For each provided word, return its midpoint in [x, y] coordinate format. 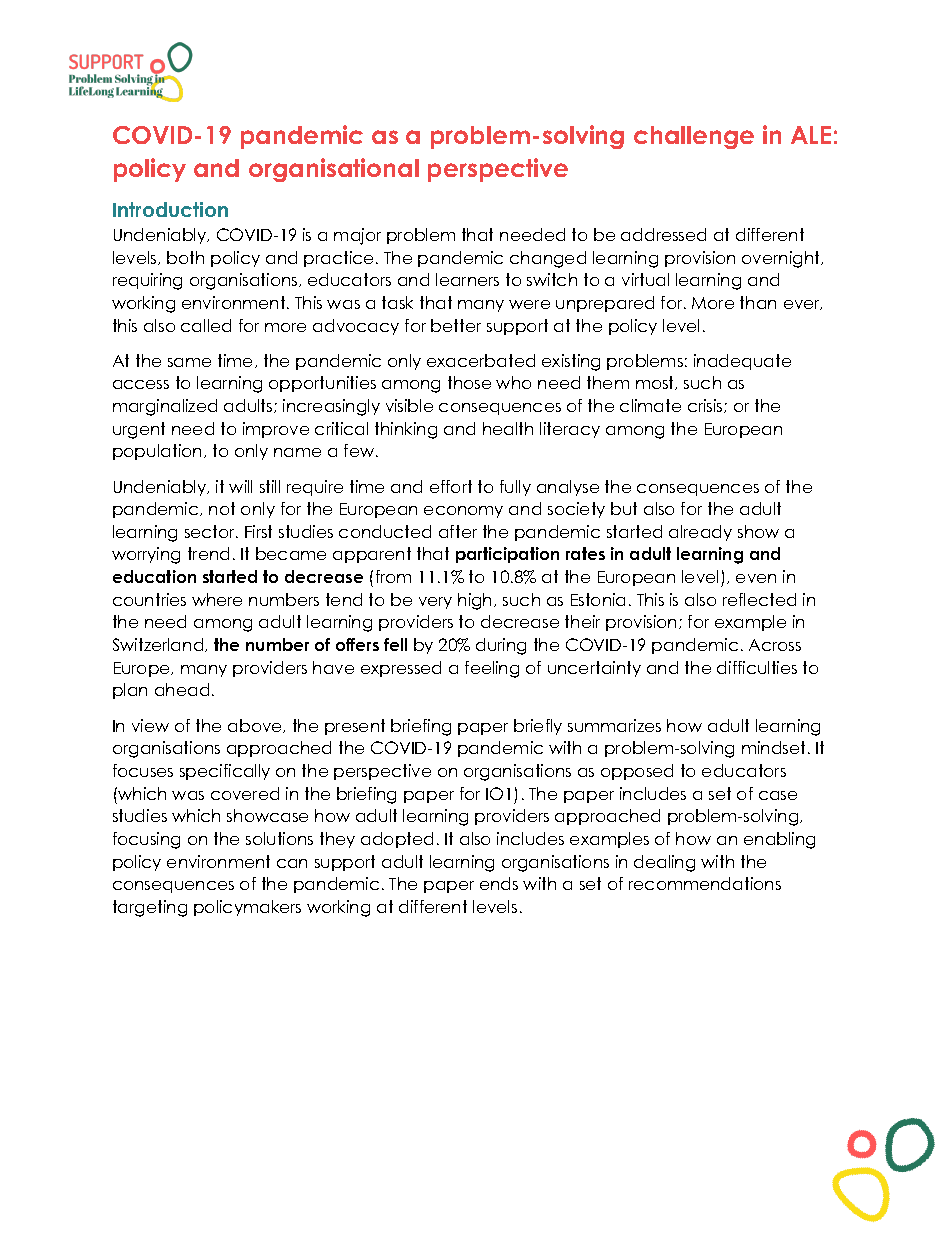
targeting [150, 908]
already [700, 533]
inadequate [742, 362]
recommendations [705, 883]
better [456, 325]
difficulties [757, 667]
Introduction [170, 209]
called [206, 325]
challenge [694, 137]
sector [211, 531]
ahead [182, 689]
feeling [492, 669]
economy [463, 512]
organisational [334, 170]
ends [499, 883]
